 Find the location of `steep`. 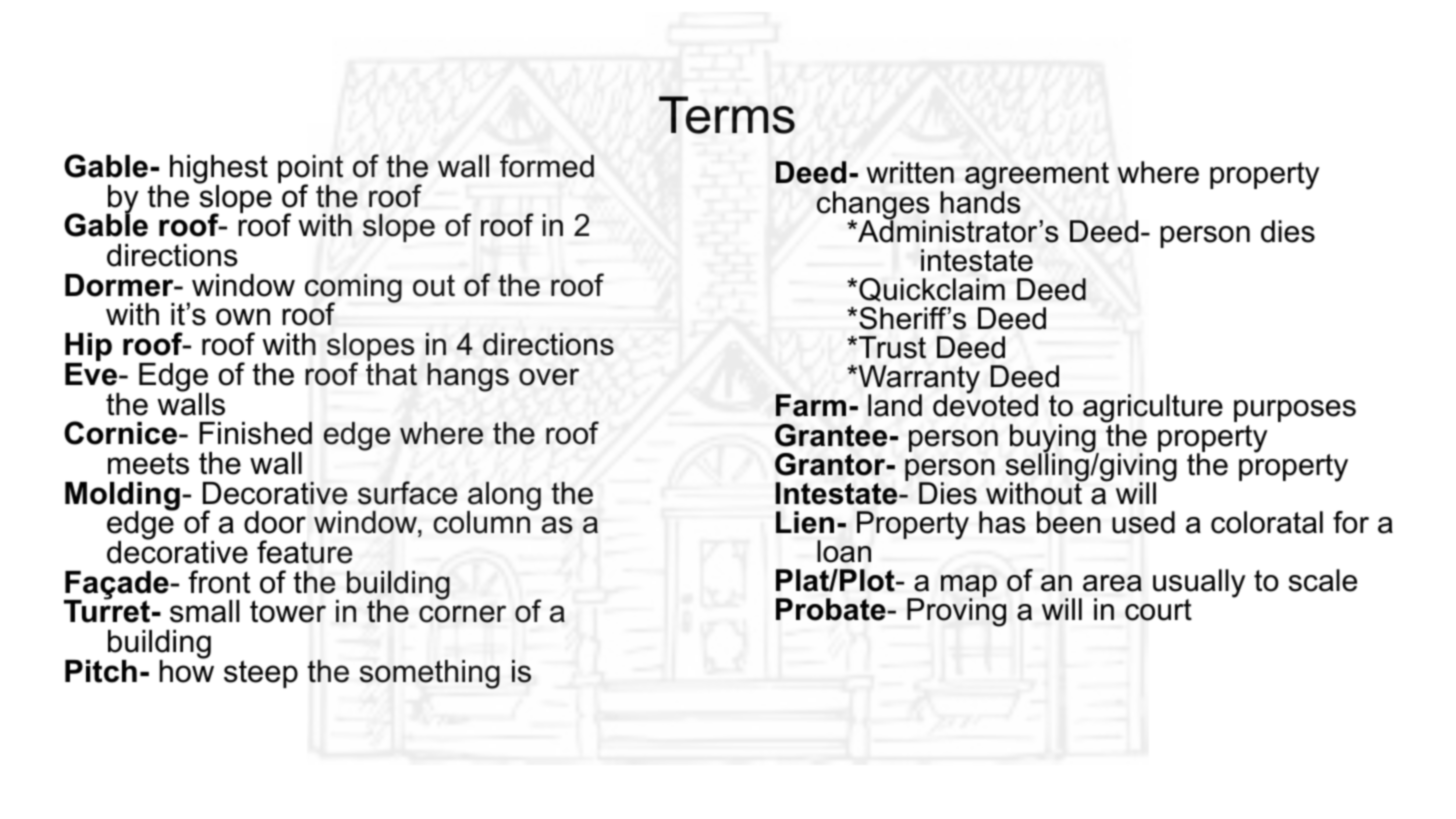

steep is located at coordinates (261, 674).
